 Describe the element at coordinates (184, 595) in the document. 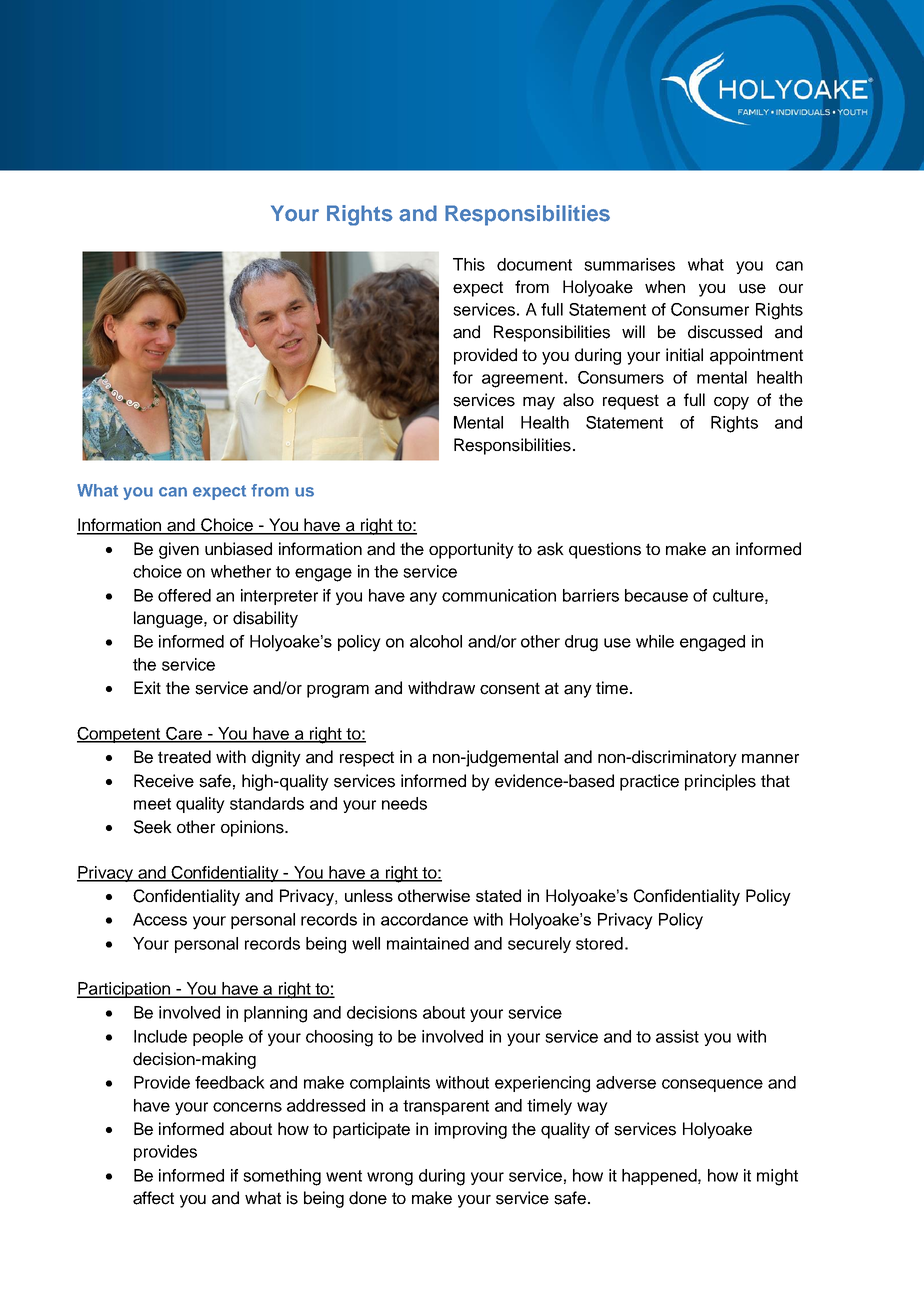

I see `offered` at that location.
